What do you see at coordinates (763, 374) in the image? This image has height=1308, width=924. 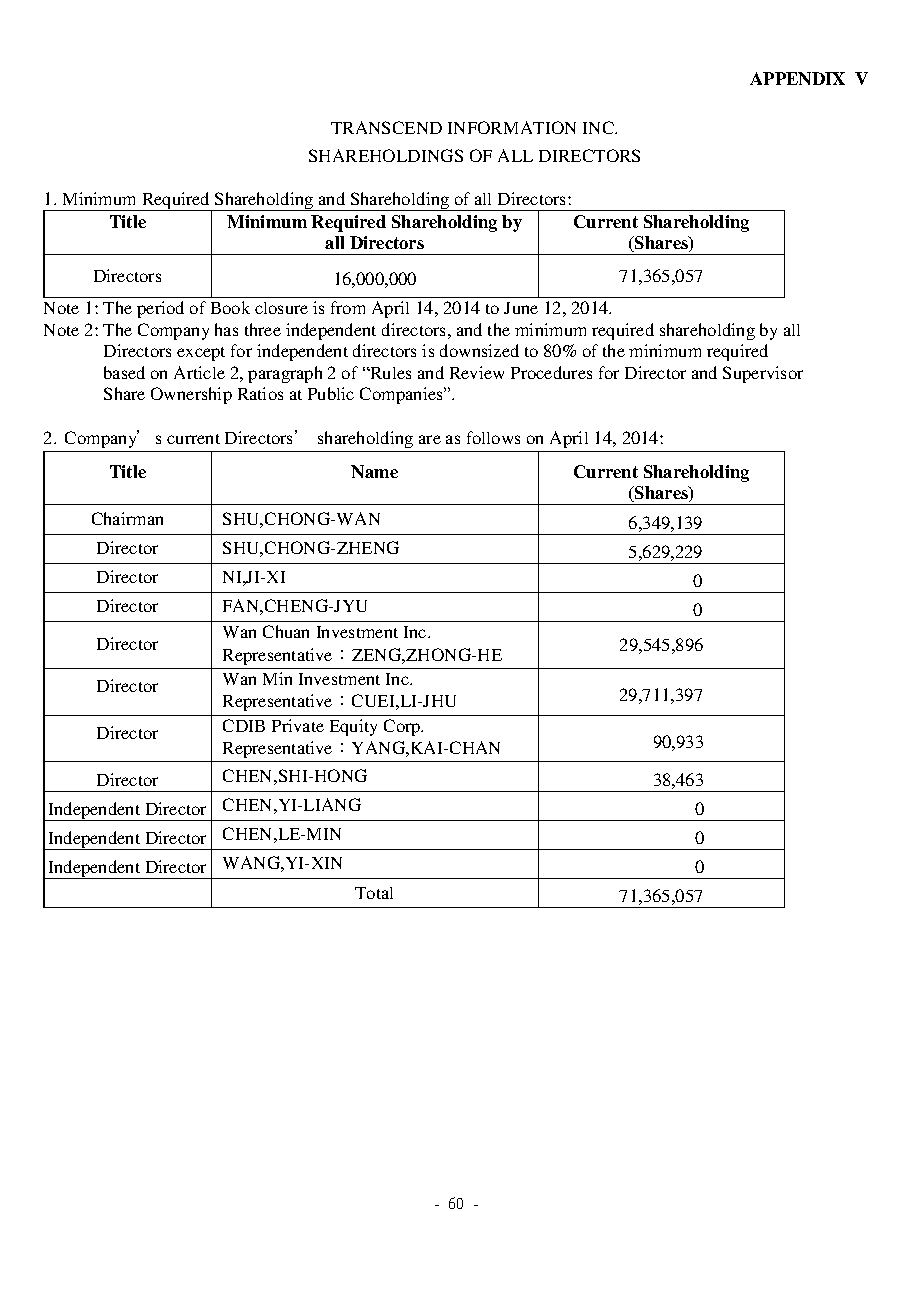 I see `Supervisor` at bounding box center [763, 374].
